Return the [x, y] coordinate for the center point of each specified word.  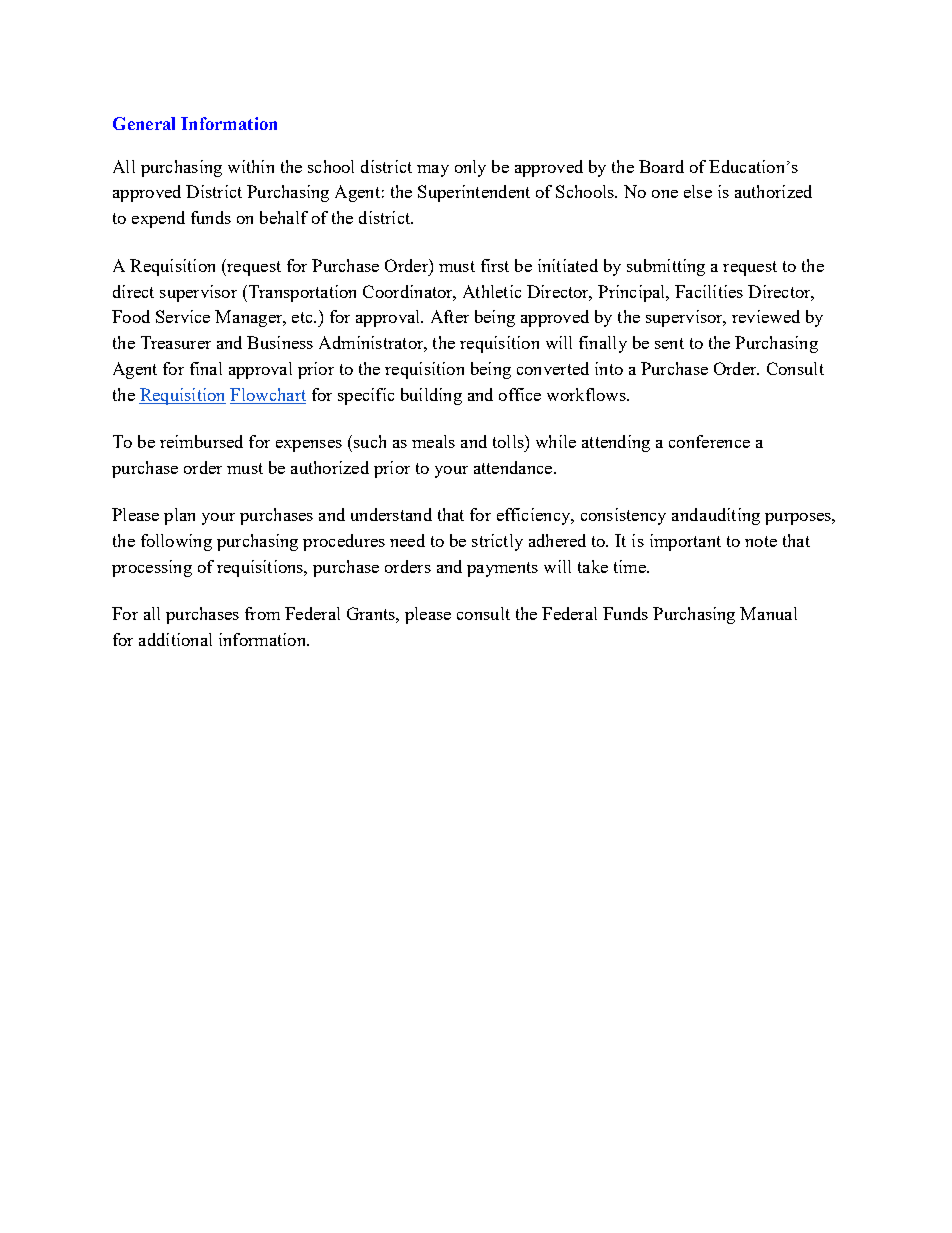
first [495, 265]
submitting [666, 267]
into [609, 368]
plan [179, 516]
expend [158, 219]
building [431, 396]
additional [175, 639]
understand [391, 514]
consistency [623, 516]
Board [661, 166]
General [144, 123]
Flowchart [268, 394]
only [470, 168]
